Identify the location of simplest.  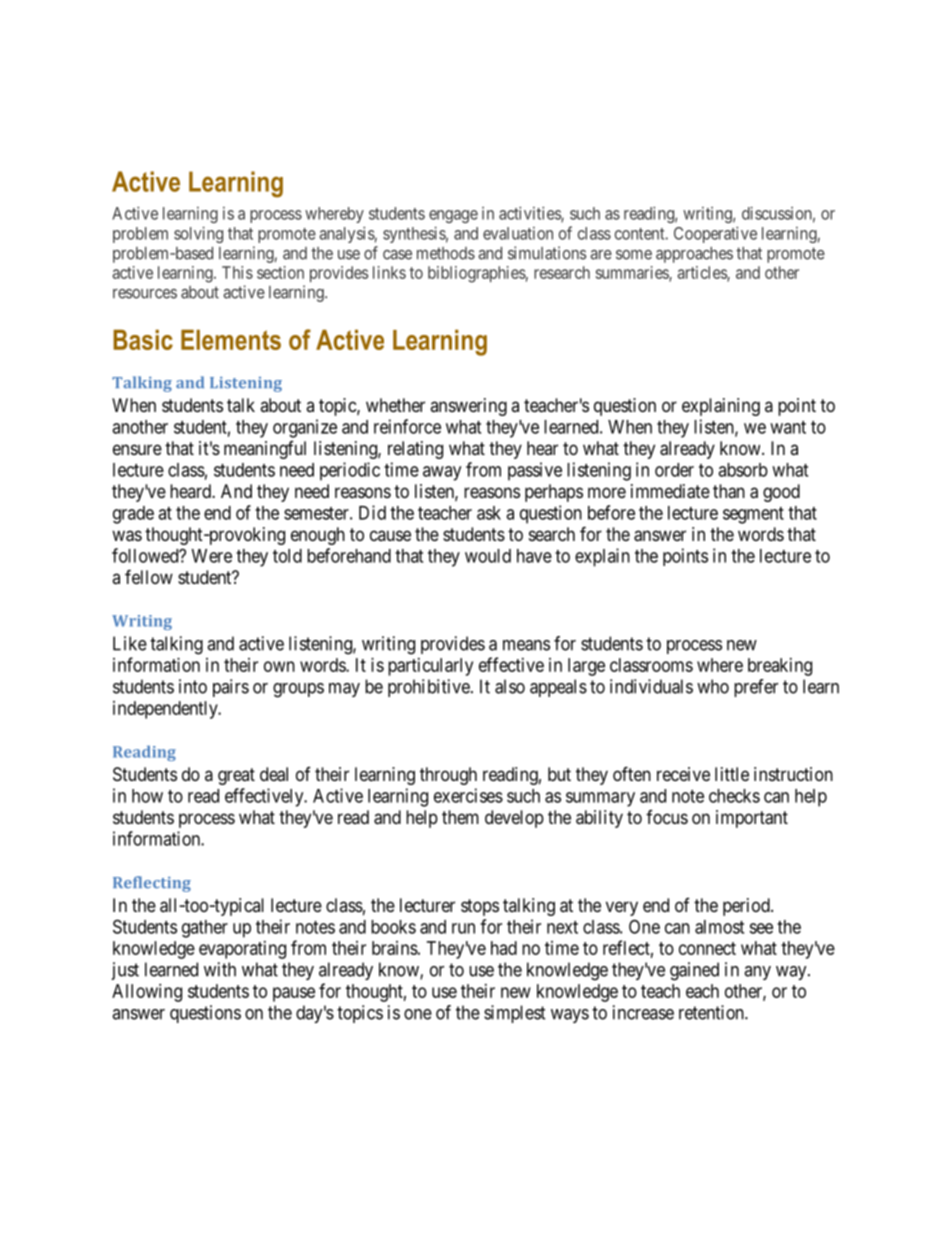
(515, 1014).
